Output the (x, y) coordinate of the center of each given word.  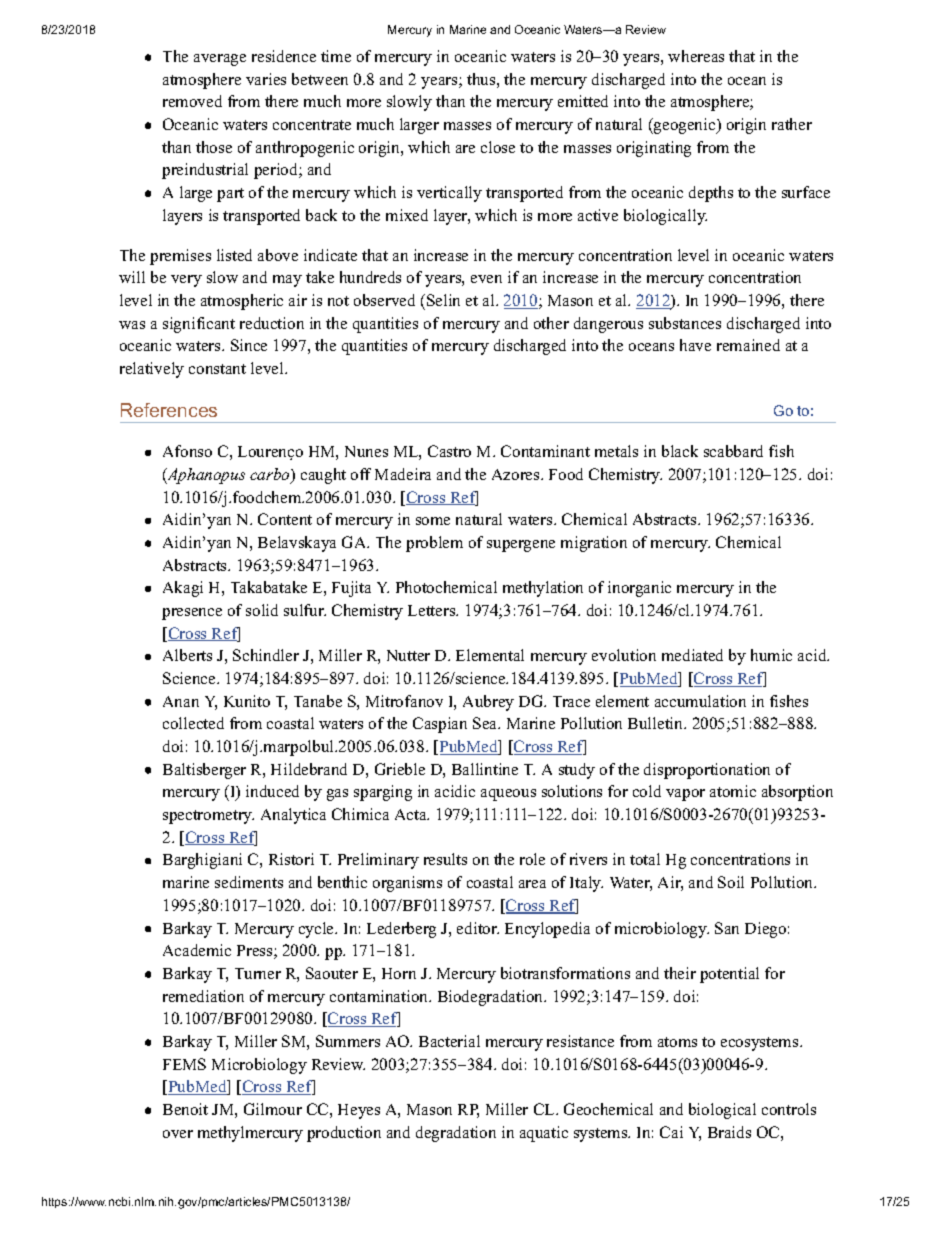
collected (193, 723)
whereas (696, 56)
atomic (733, 791)
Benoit (185, 1109)
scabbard (733, 451)
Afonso (187, 451)
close (498, 147)
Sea (486, 723)
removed (192, 101)
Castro (449, 451)
